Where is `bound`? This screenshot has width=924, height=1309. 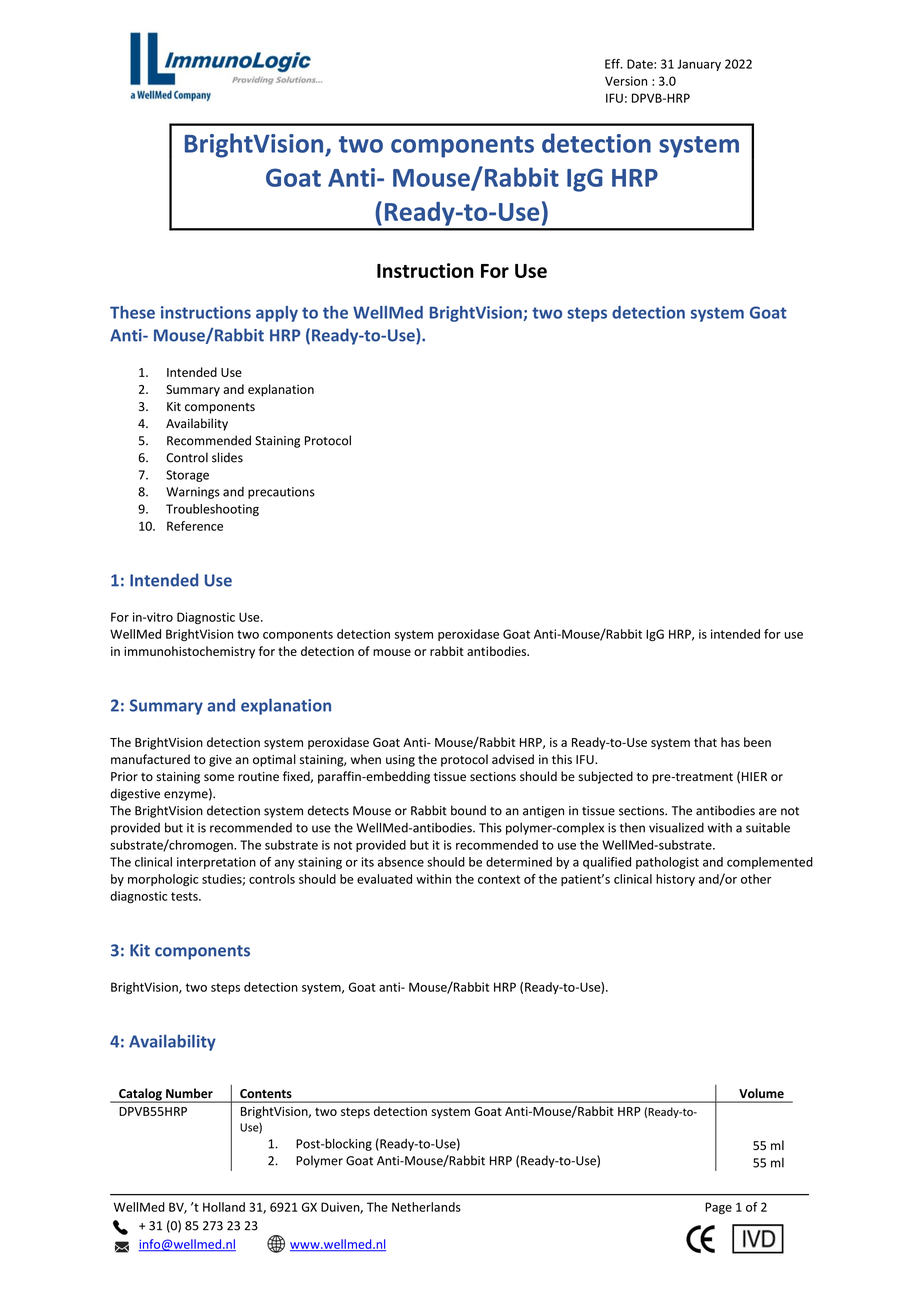
bound is located at coordinates (468, 810).
